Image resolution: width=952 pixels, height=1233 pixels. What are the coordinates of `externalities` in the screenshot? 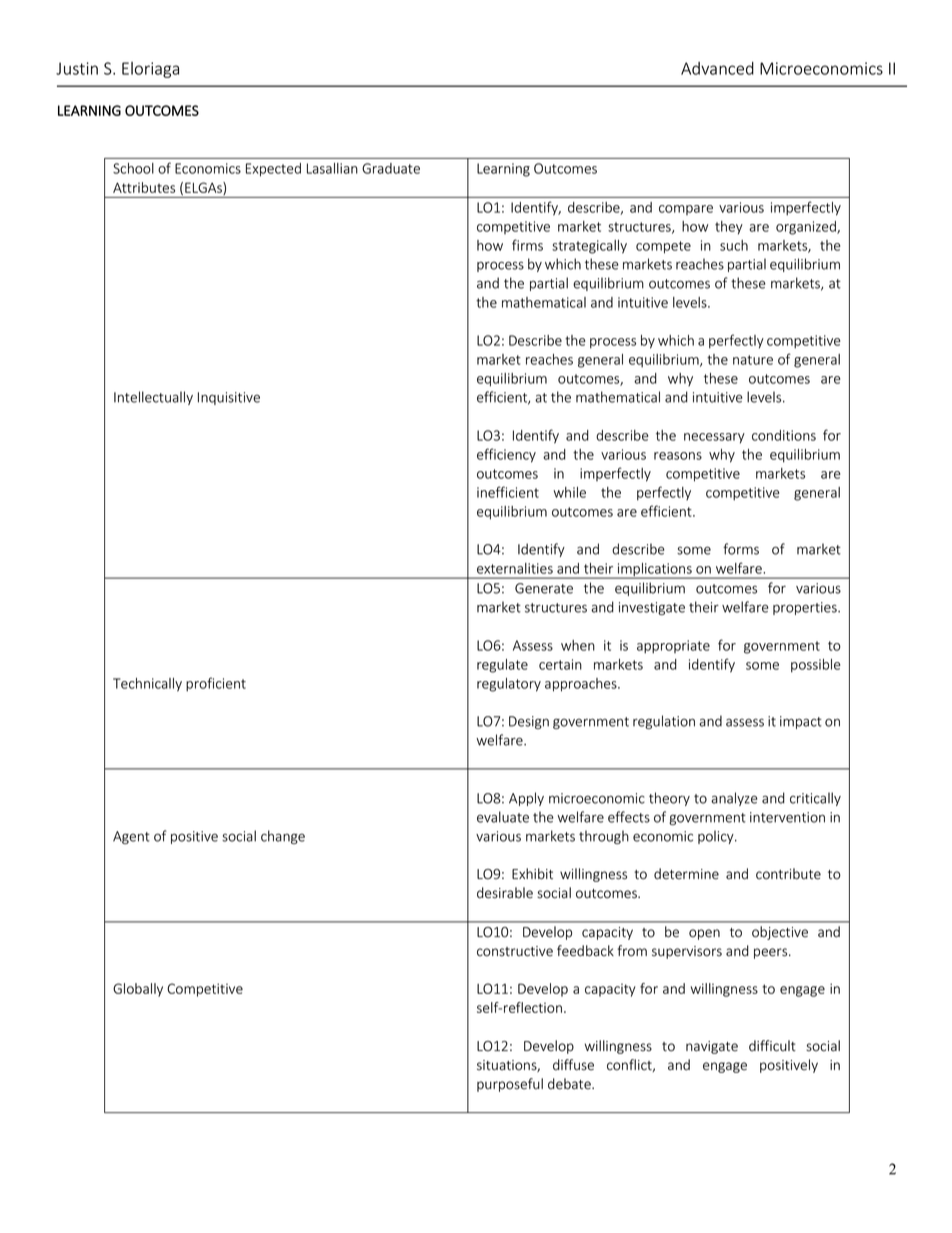 It's located at (515, 568).
